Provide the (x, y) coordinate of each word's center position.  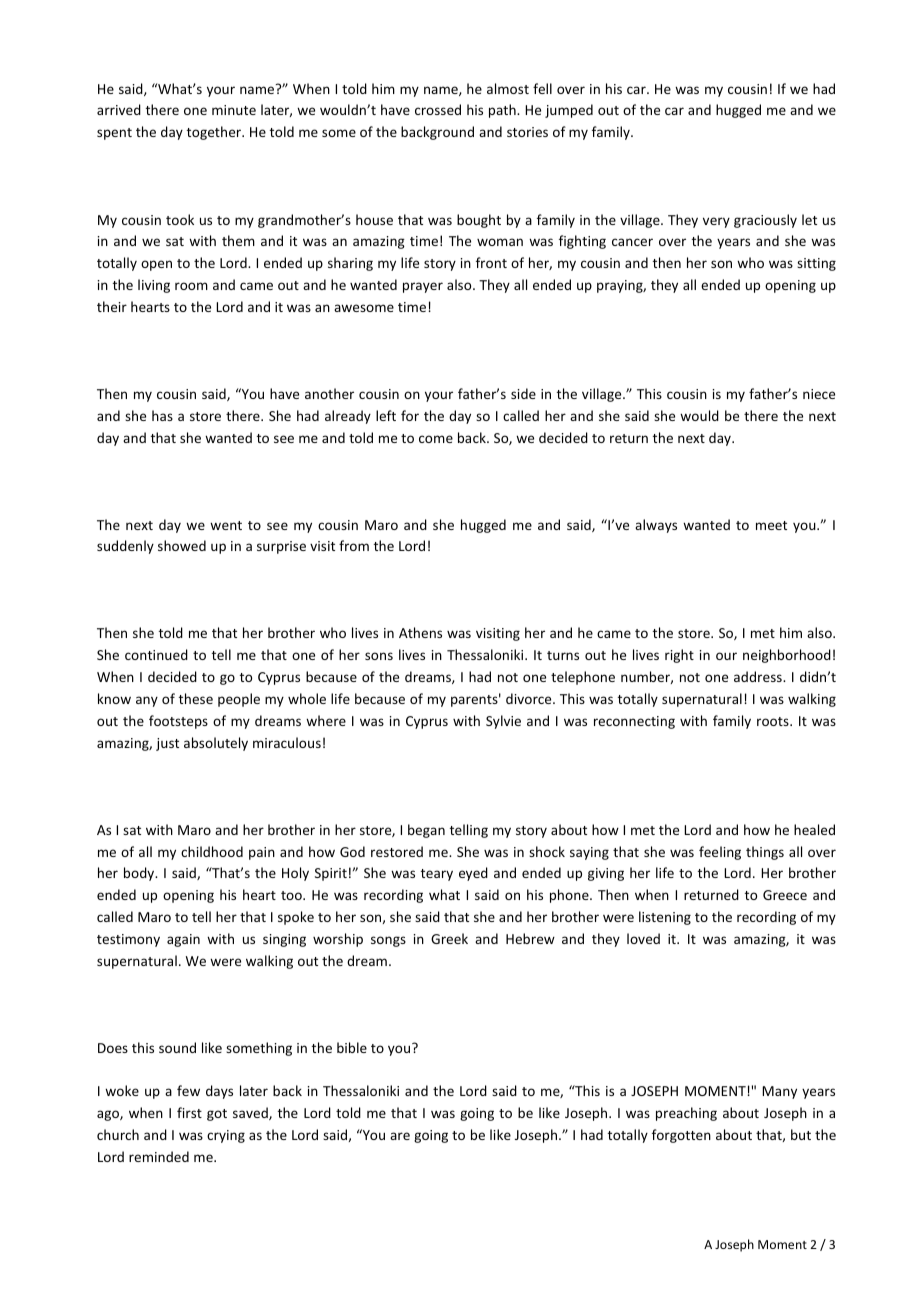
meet (771, 525)
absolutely (216, 744)
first (189, 1112)
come (436, 439)
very (716, 222)
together (215, 133)
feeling (720, 853)
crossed (438, 109)
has (162, 415)
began (426, 831)
